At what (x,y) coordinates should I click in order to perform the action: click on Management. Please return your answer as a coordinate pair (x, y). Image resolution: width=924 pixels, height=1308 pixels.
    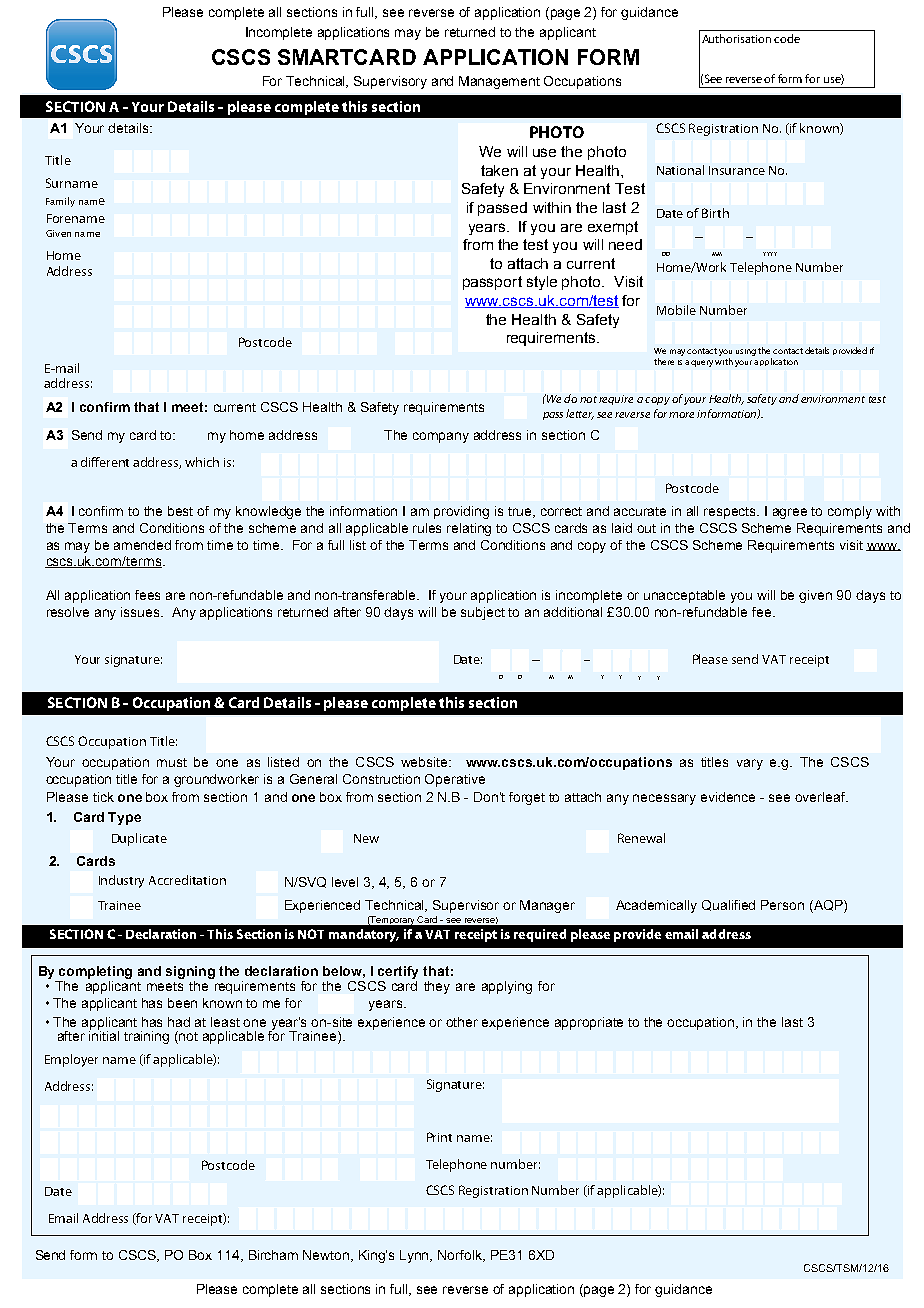
    Looking at the image, I should click on (499, 82).
